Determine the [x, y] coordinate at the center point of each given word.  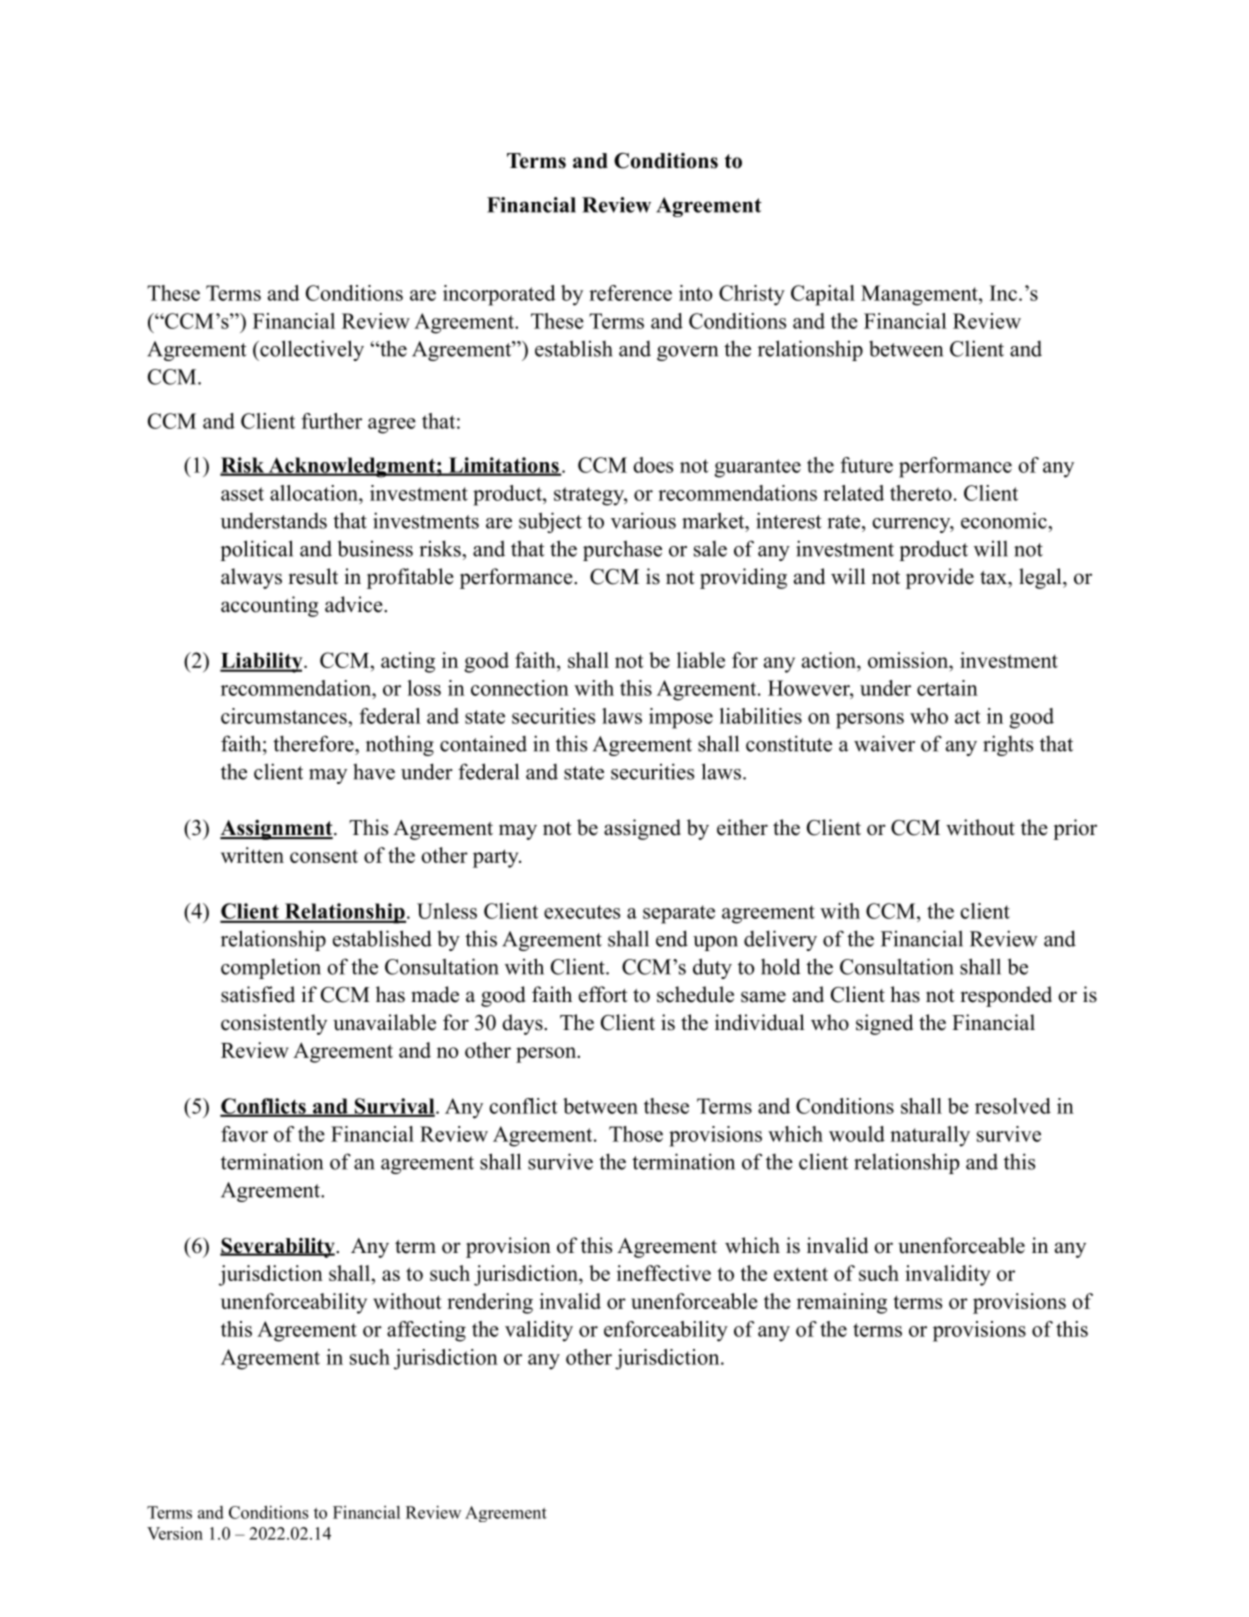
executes [582, 912]
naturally [930, 1136]
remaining [842, 1303]
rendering [490, 1303]
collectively [311, 350]
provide [940, 578]
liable [701, 660]
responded [1006, 996]
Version [175, 1533]
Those [636, 1134]
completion [271, 969]
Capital [823, 295]
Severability [278, 1248]
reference [630, 293]
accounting [269, 606]
